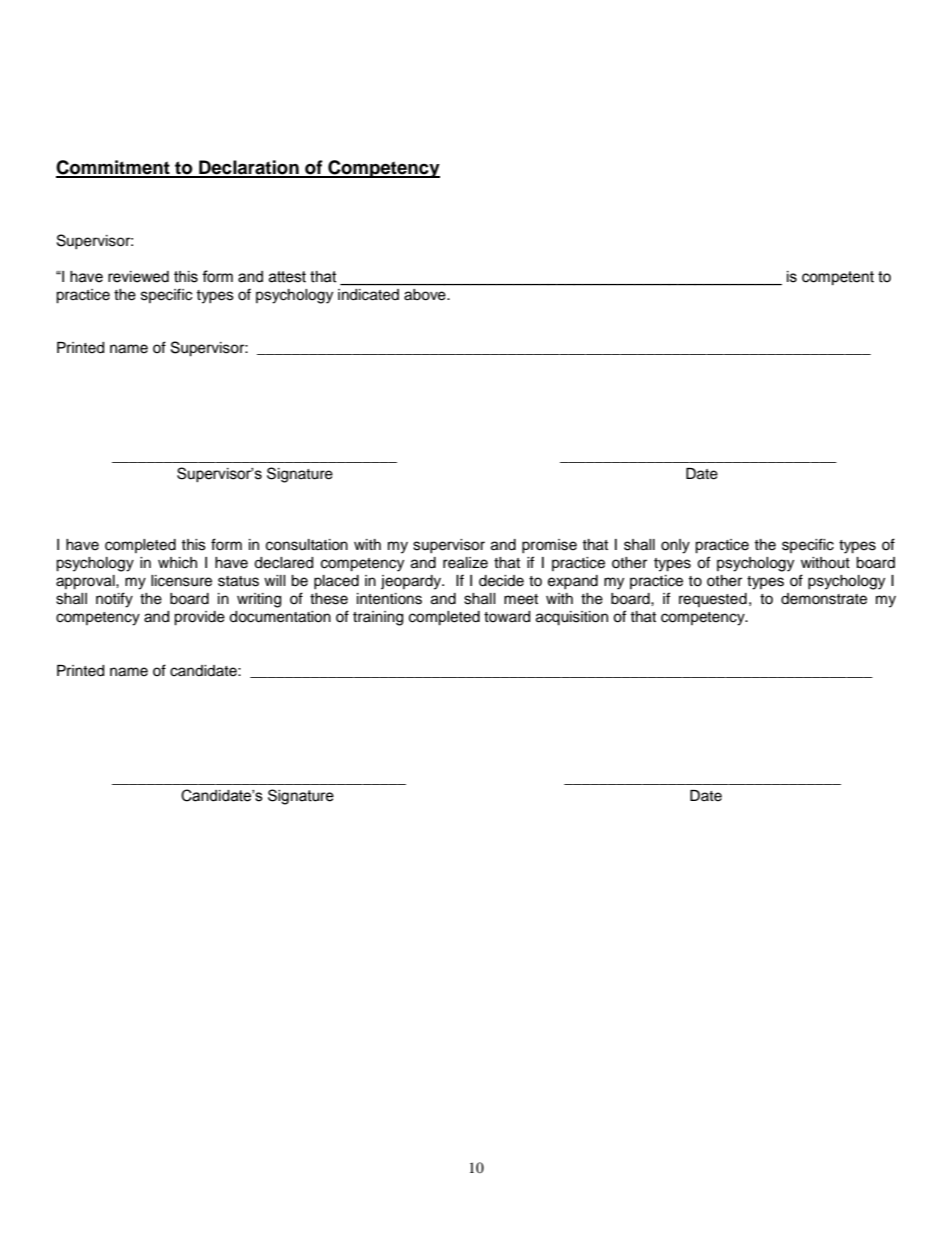  Describe the element at coordinates (283, 563) in the document. I see `declared` at that location.
